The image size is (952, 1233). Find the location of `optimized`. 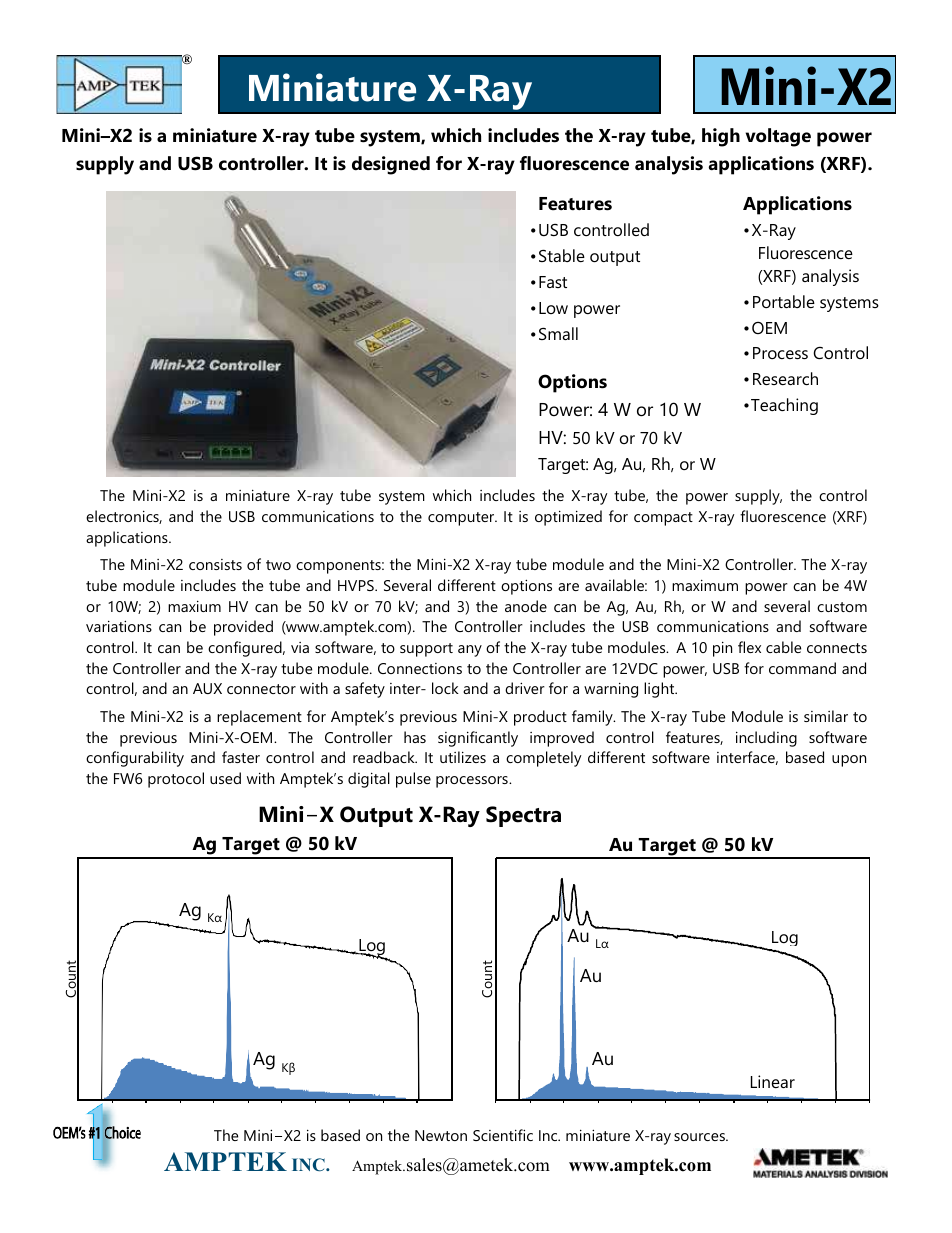

optimized is located at coordinates (568, 518).
